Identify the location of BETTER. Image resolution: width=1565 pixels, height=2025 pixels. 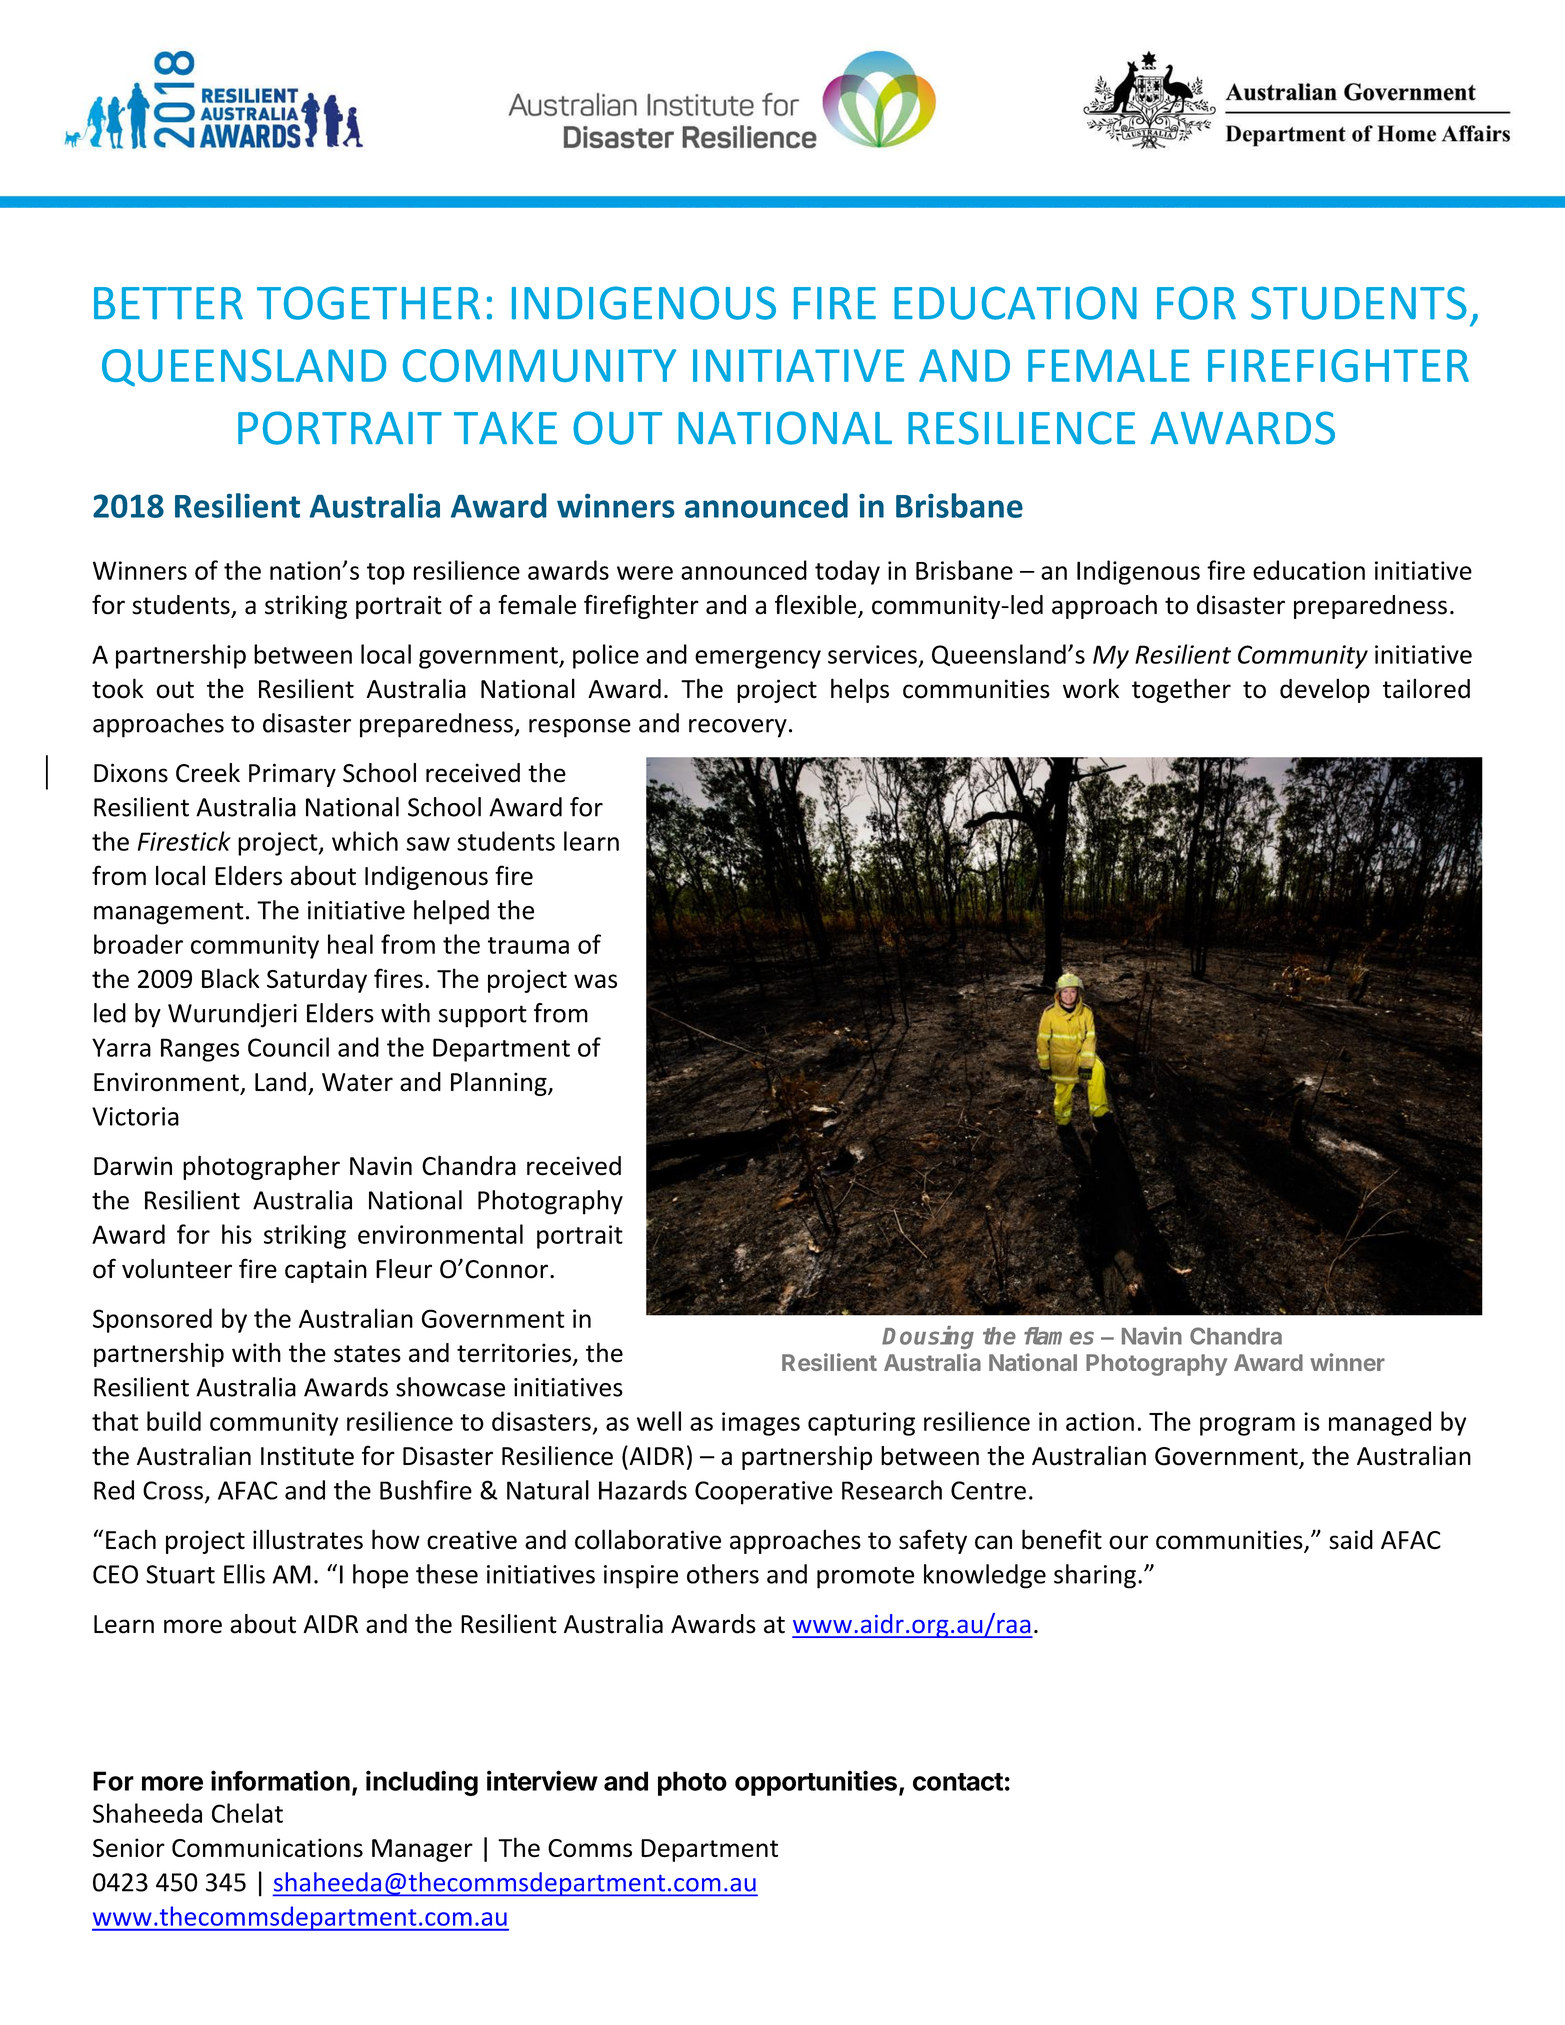
(168, 303).
